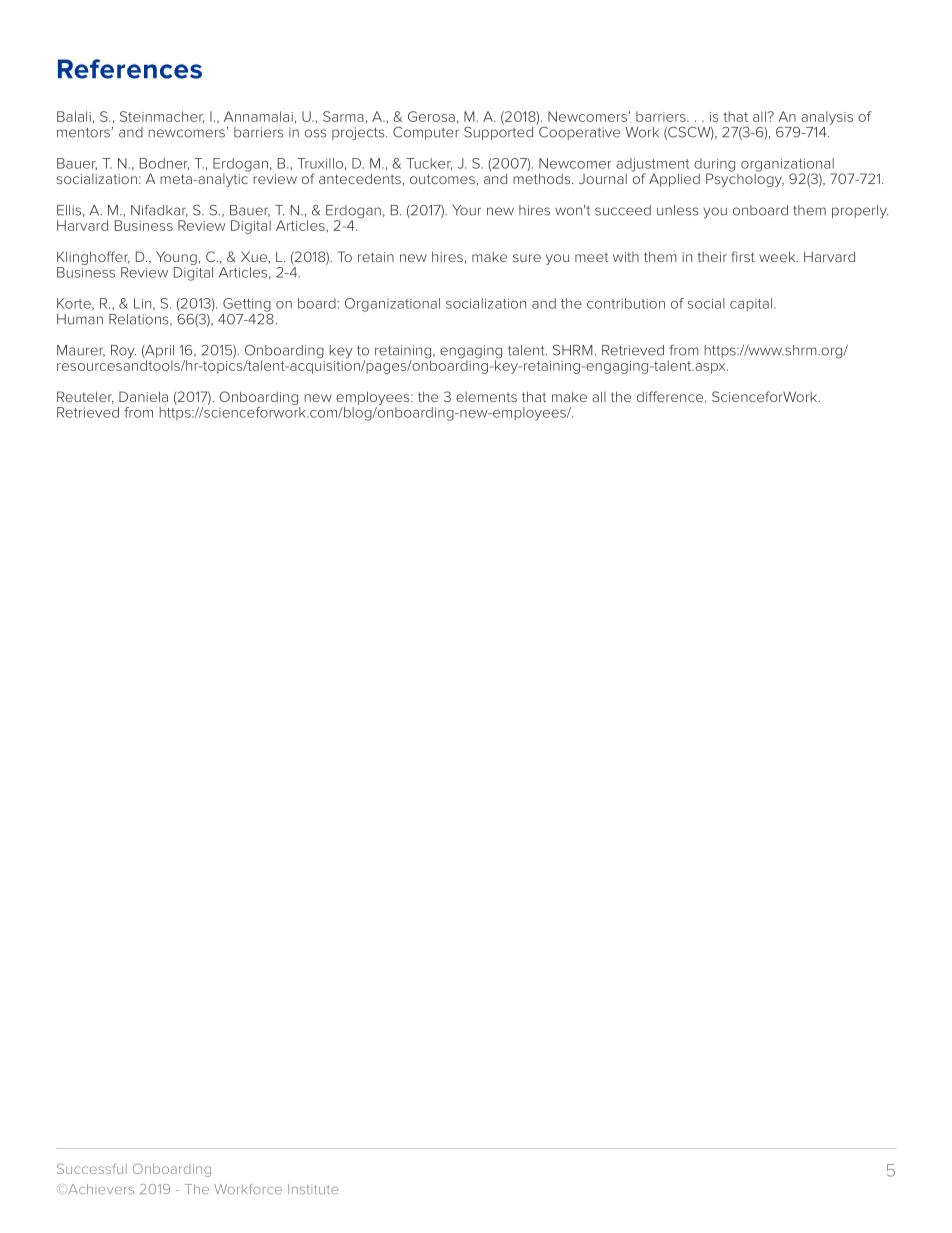 The image size is (952, 1233). What do you see at coordinates (671, 396) in the screenshot?
I see `difference` at bounding box center [671, 396].
